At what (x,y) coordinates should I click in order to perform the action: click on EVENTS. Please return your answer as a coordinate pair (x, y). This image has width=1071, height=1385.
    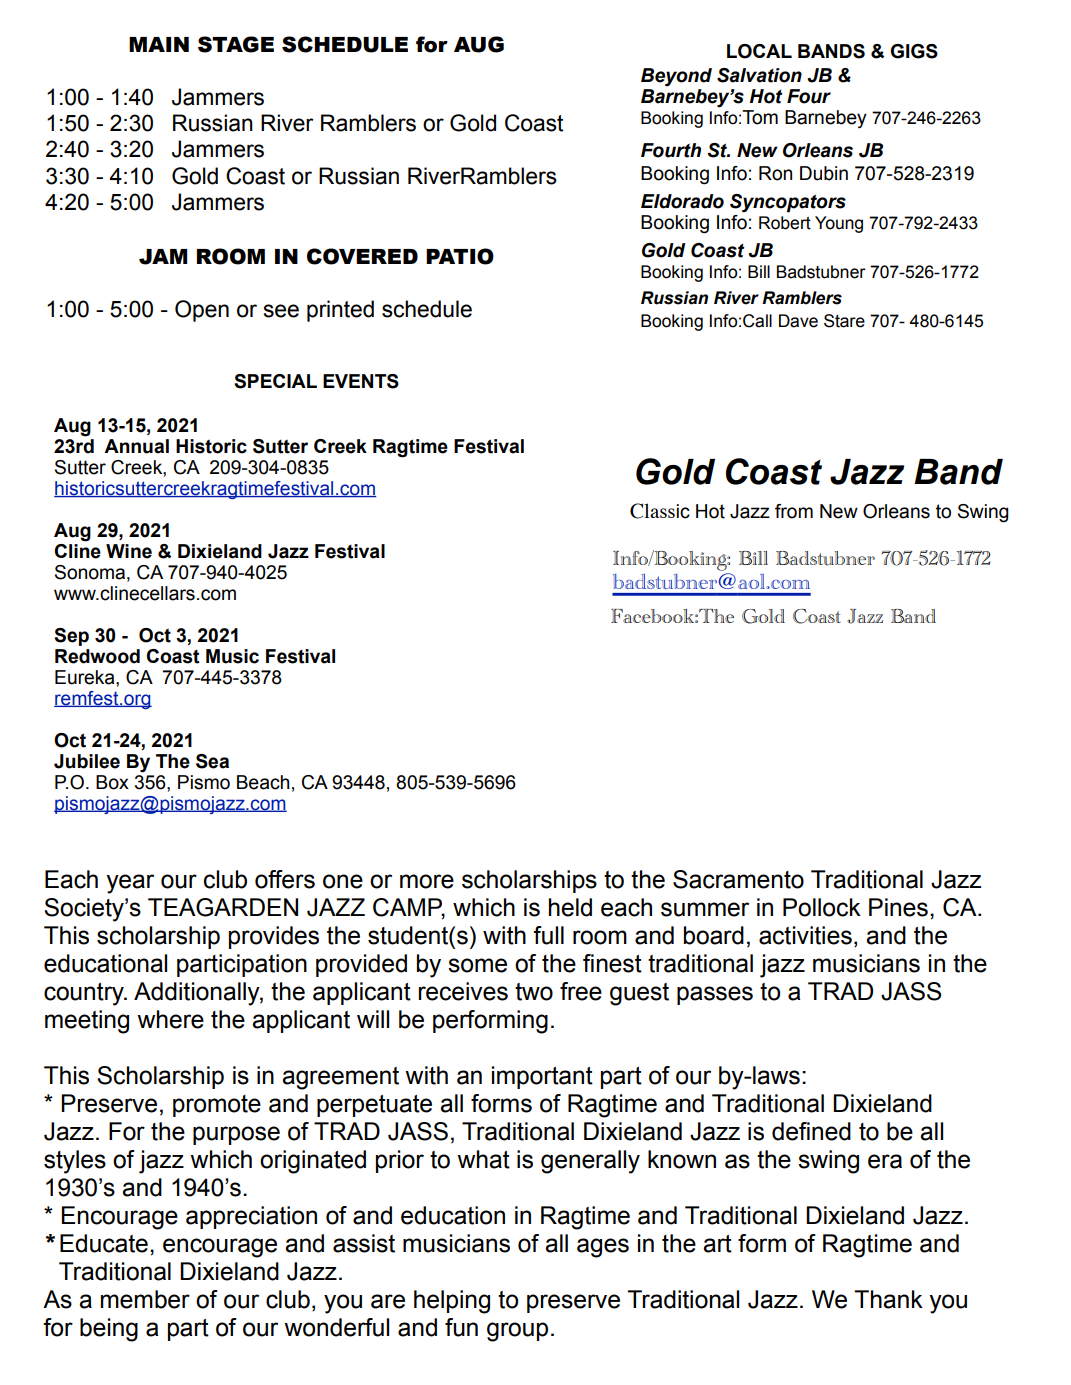
    Looking at the image, I should click on (361, 381).
